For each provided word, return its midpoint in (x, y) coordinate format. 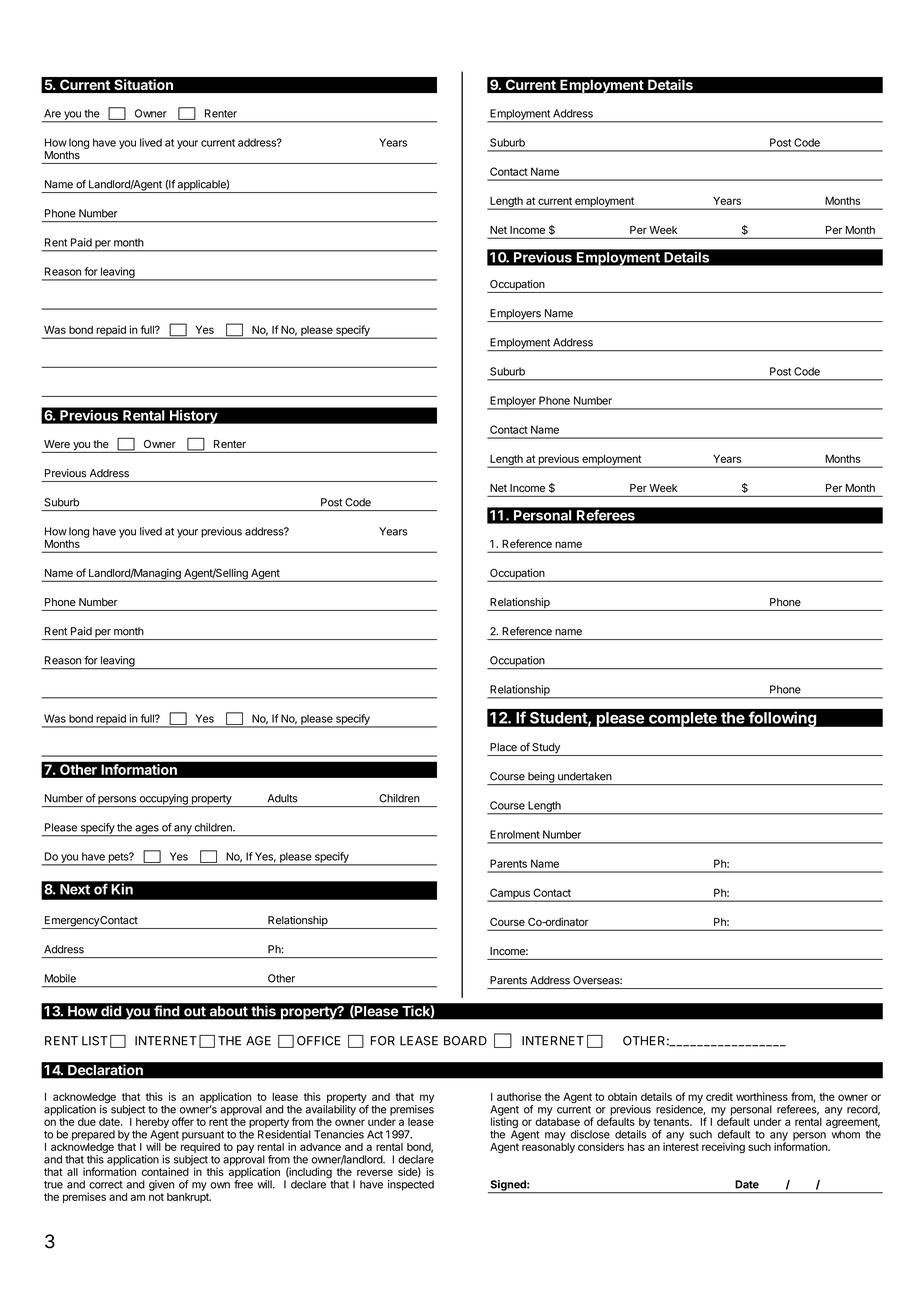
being (541, 778)
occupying (163, 800)
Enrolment (515, 834)
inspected (411, 1185)
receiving (723, 1148)
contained (165, 1171)
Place (503, 747)
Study (546, 749)
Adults (282, 798)
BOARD (465, 1041)
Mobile (60, 978)
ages (147, 830)
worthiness (762, 1096)
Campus (510, 894)
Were (57, 444)
